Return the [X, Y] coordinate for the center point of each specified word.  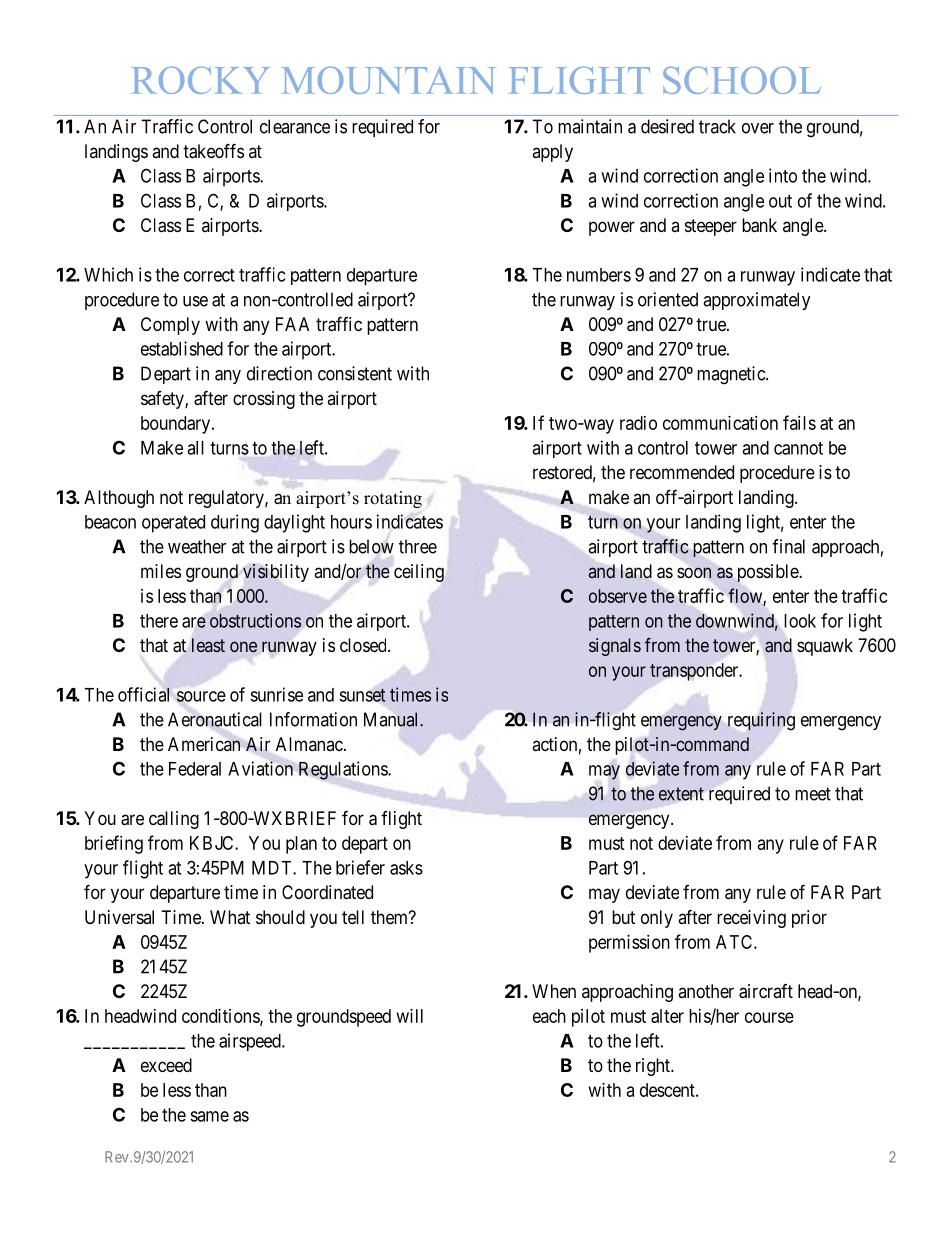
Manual [392, 719]
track [717, 126]
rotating [393, 499]
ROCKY [200, 80]
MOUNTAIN [388, 80]
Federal [195, 769]
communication [720, 423]
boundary [175, 425]
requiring [761, 721]
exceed [166, 1065]
